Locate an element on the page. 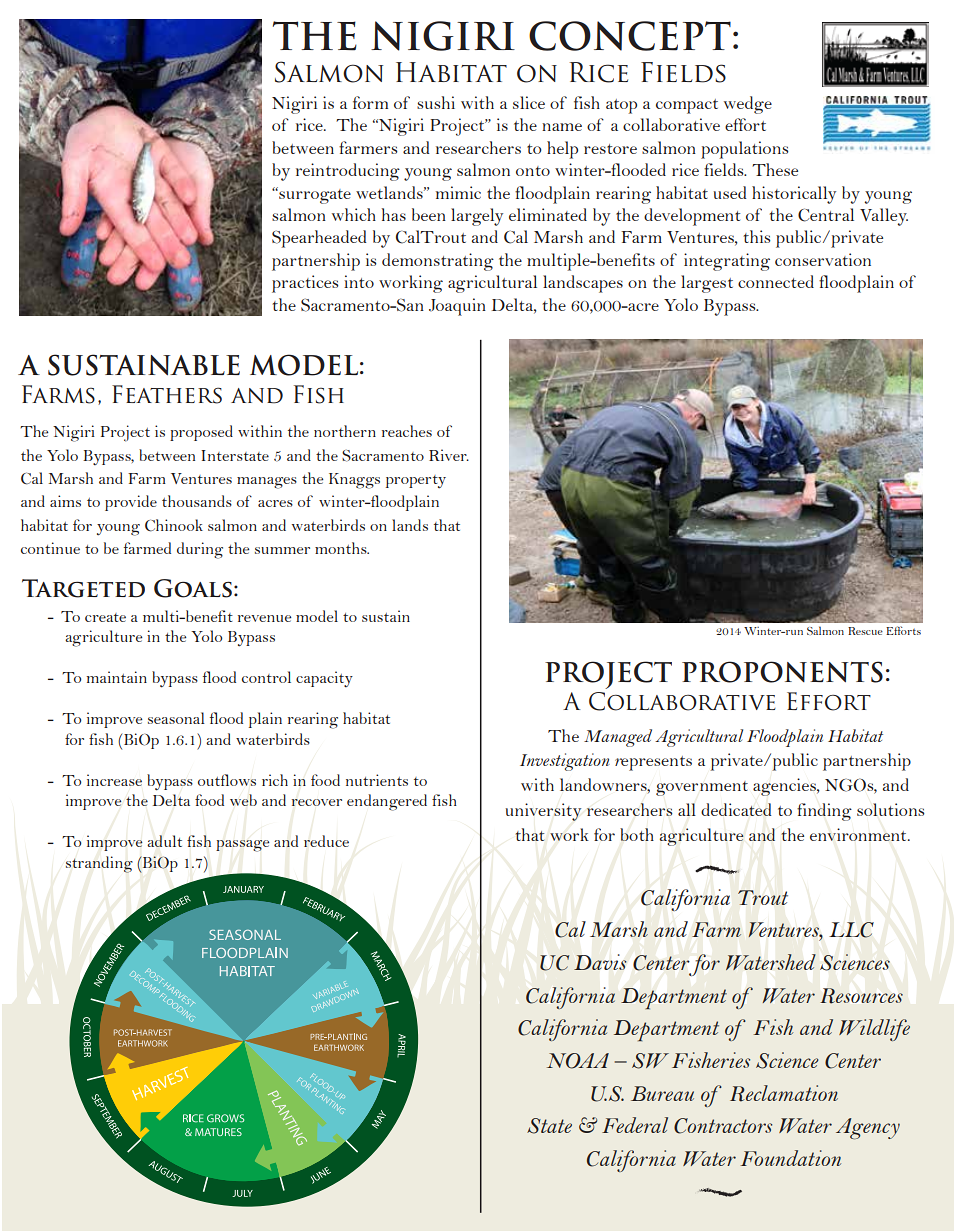  form is located at coordinates (370, 102).
